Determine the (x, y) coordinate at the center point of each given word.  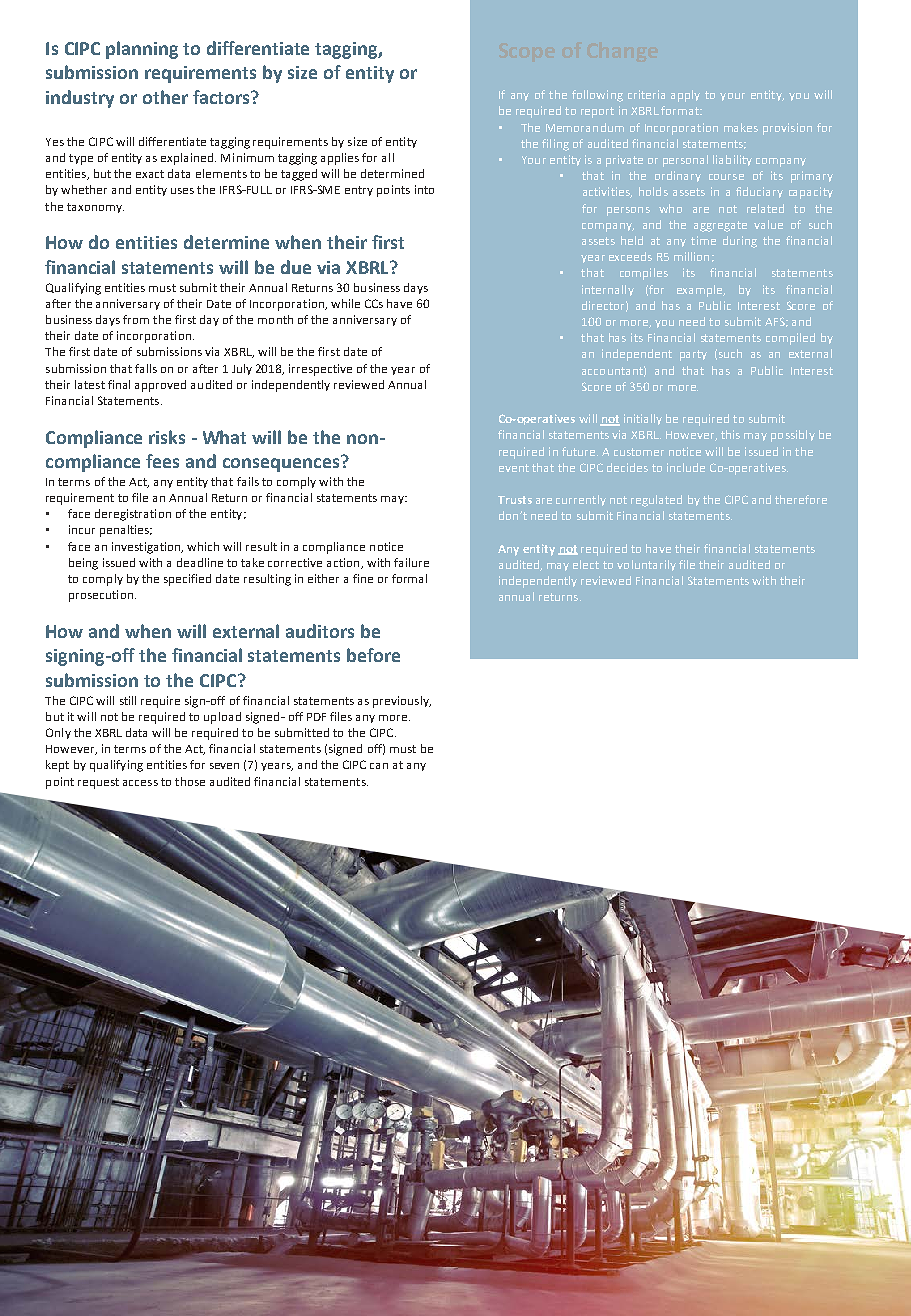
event (514, 468)
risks (167, 437)
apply (685, 96)
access (140, 783)
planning (142, 50)
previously (402, 702)
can (379, 766)
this (730, 434)
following (597, 96)
